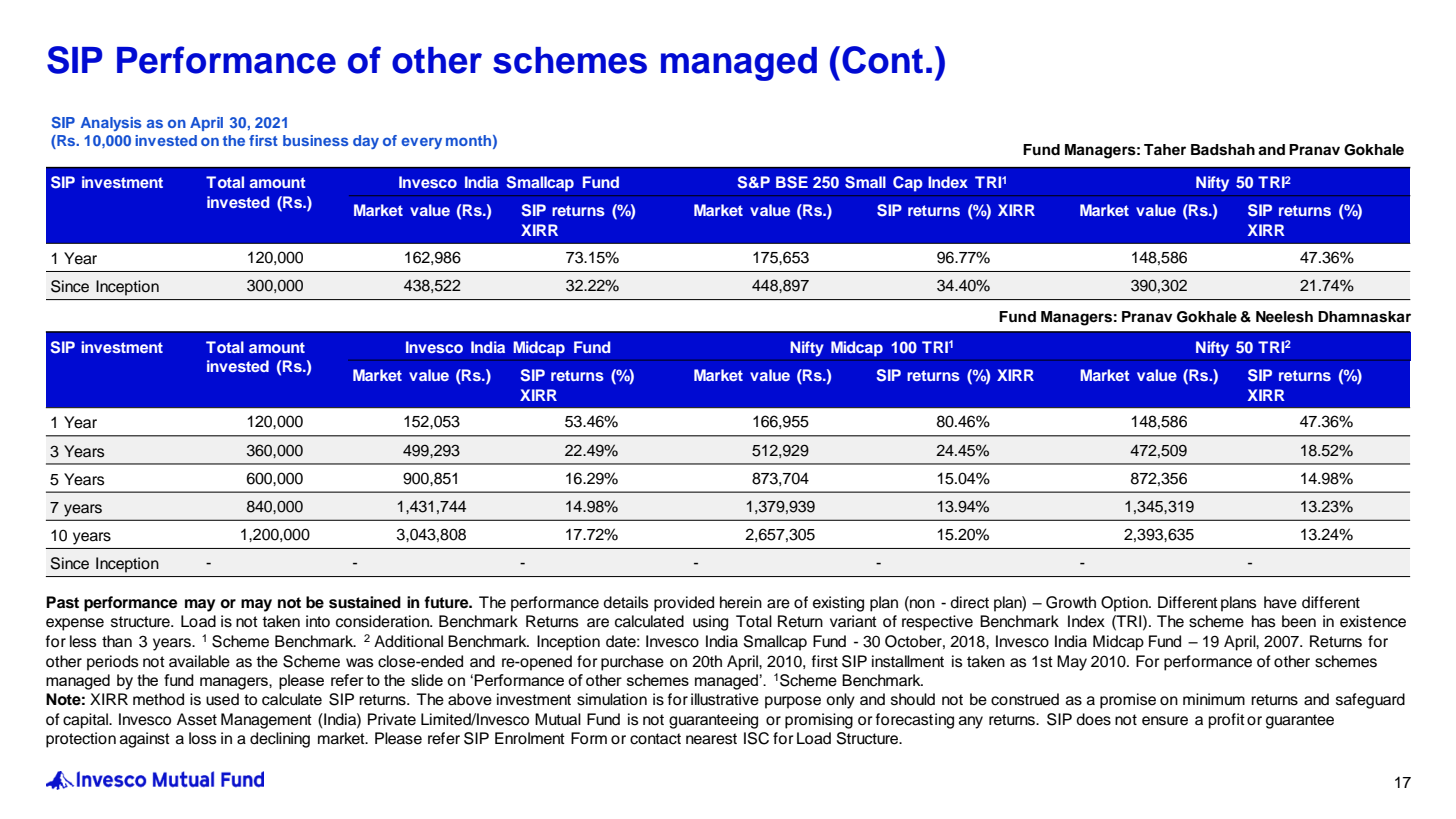 This screenshot has height=819, width=1456. What do you see at coordinates (684, 604) in the screenshot?
I see `provided` at bounding box center [684, 604].
